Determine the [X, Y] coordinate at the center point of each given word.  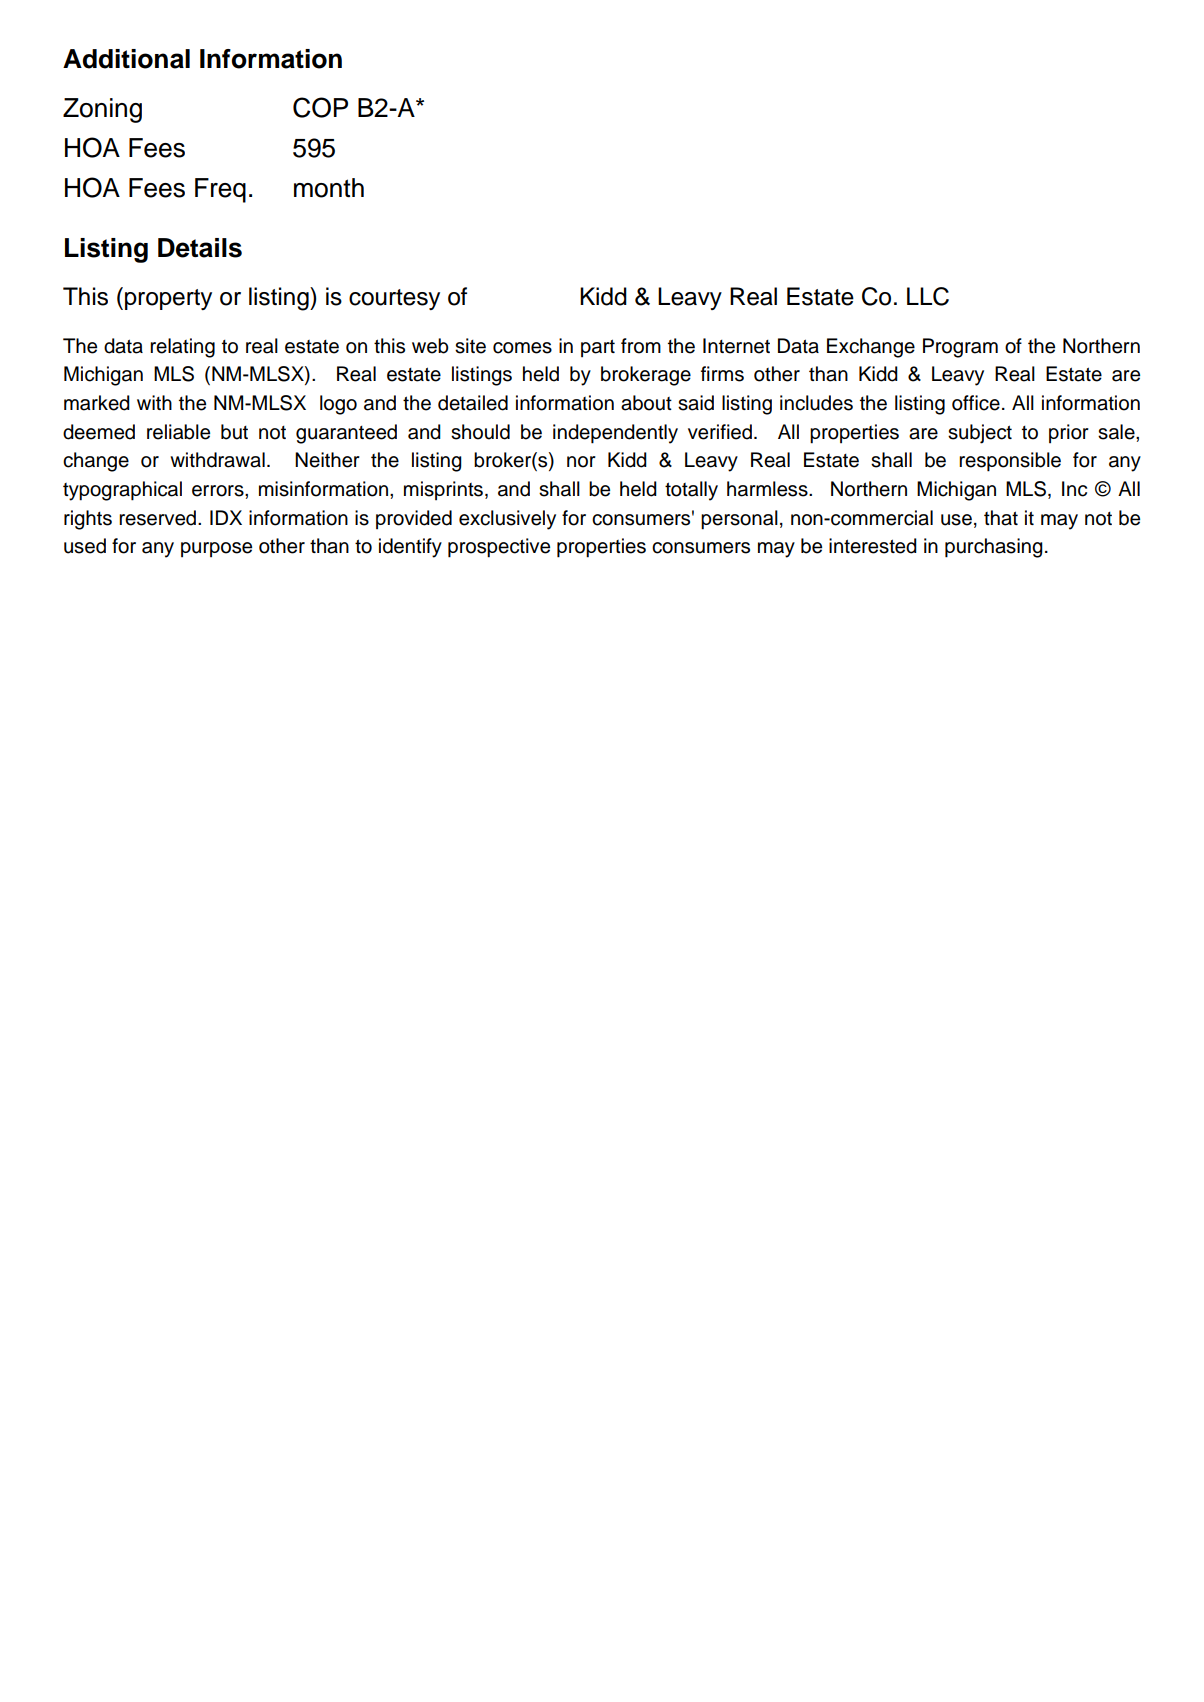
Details [200, 248]
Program [960, 348]
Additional [126, 59]
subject [980, 434]
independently [615, 434]
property [168, 299]
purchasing [994, 548]
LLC [928, 296]
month [329, 188]
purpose [216, 549]
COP [320, 107]
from [641, 346]
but [234, 432]
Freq [220, 190]
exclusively [507, 520]
